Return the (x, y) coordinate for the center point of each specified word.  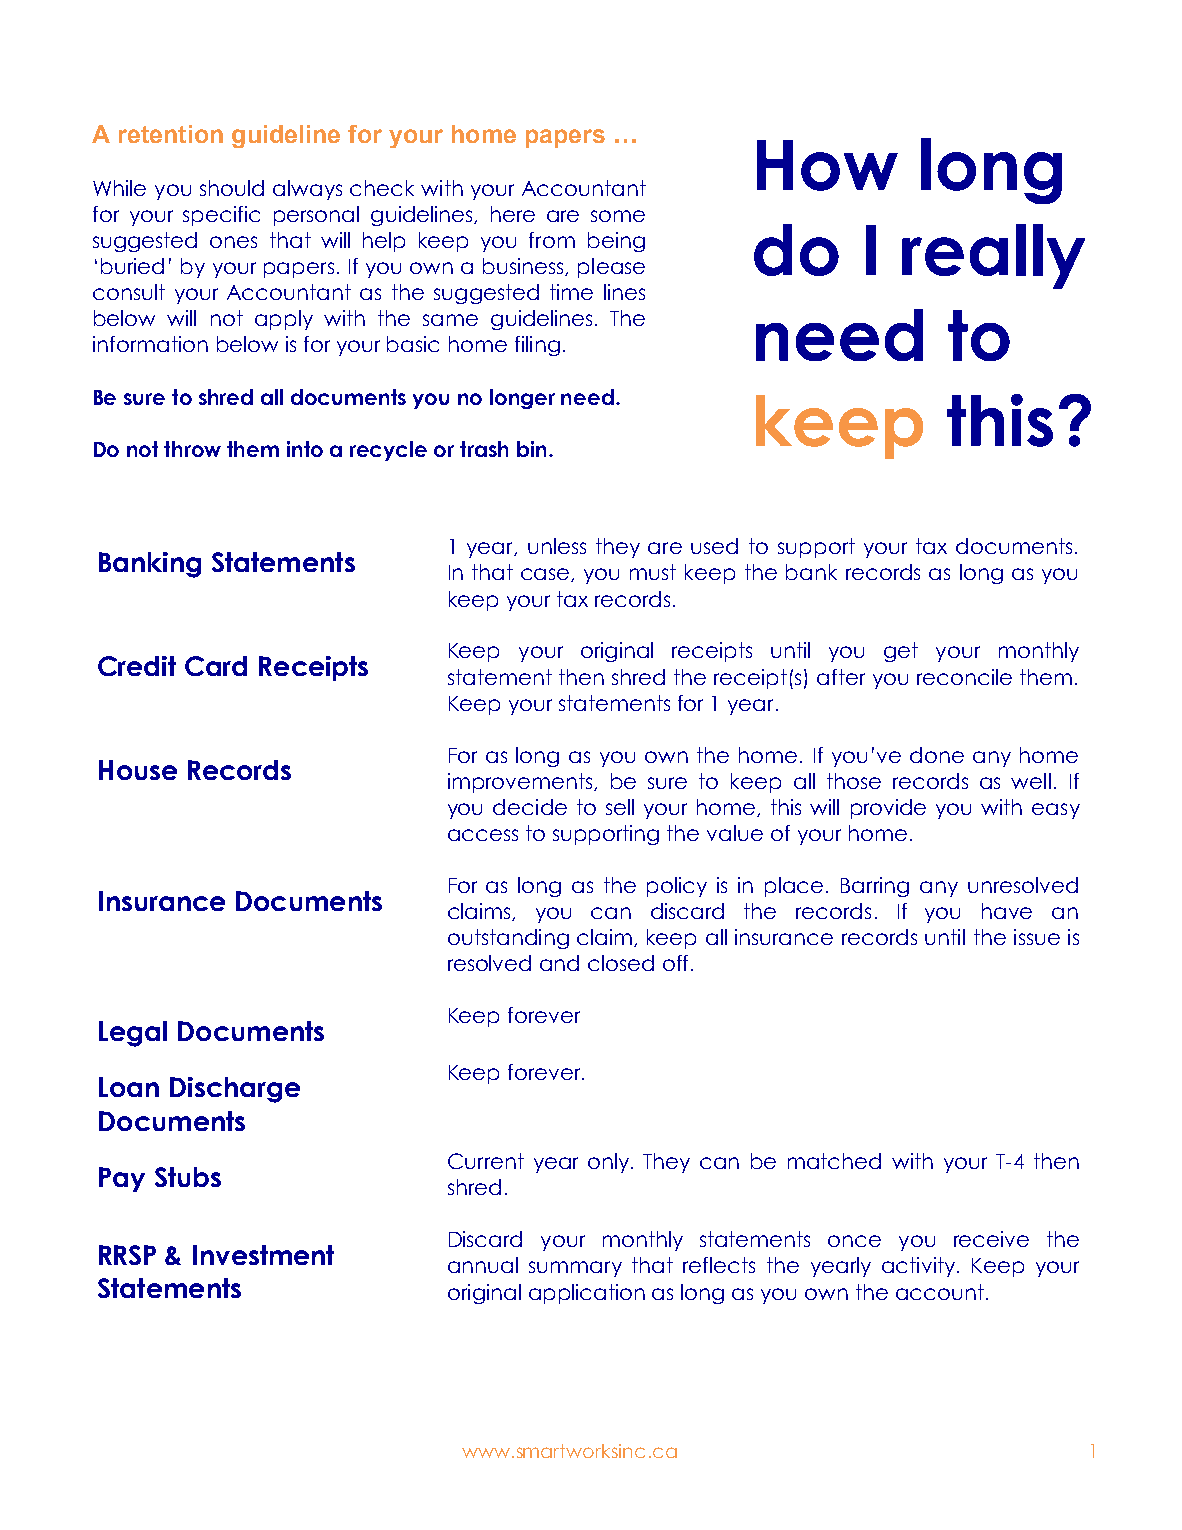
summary (575, 1269)
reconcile (964, 677)
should (232, 188)
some (618, 216)
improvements (521, 783)
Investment (263, 1255)
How (827, 165)
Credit (137, 666)
